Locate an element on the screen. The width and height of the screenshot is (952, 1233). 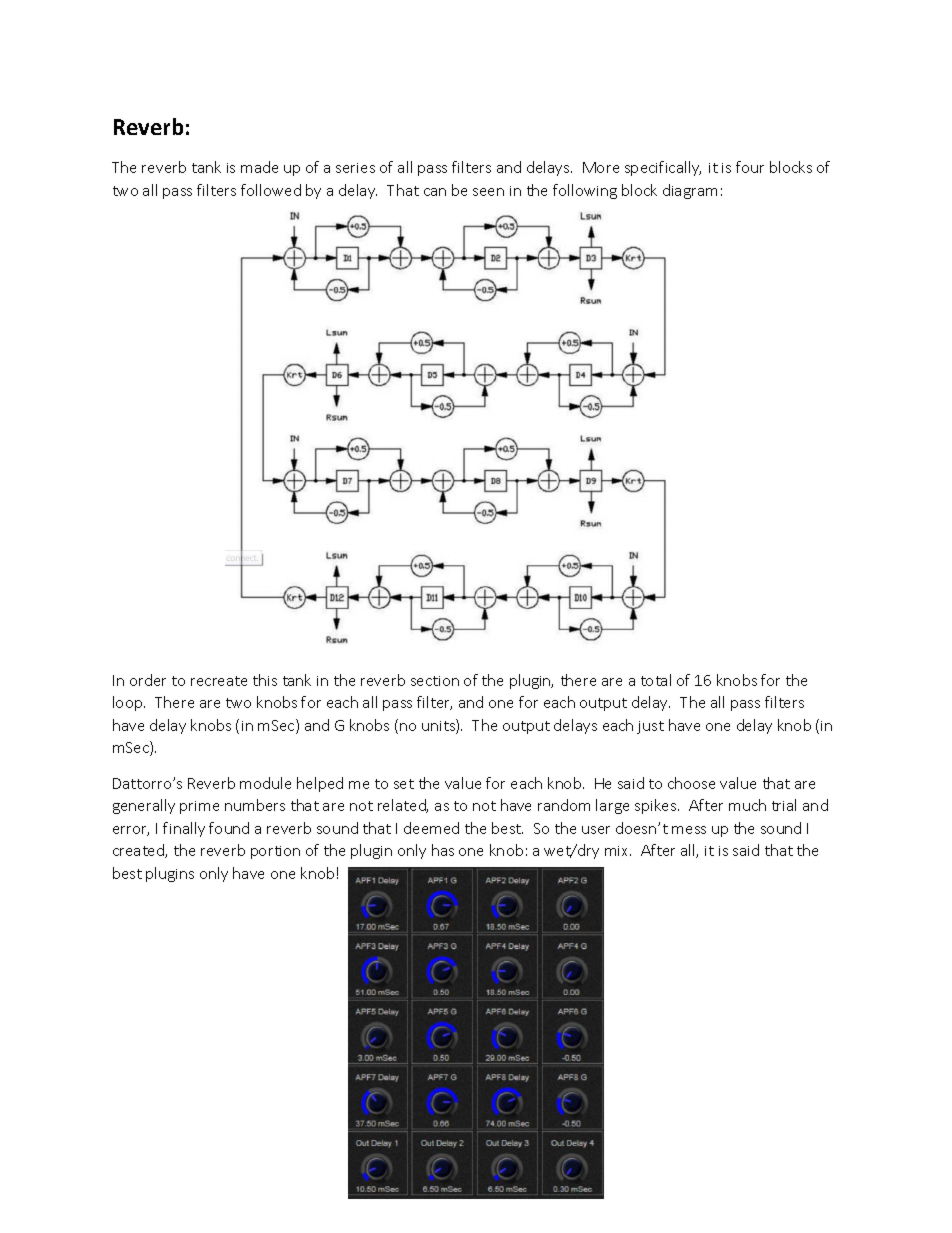
can is located at coordinates (435, 192).
